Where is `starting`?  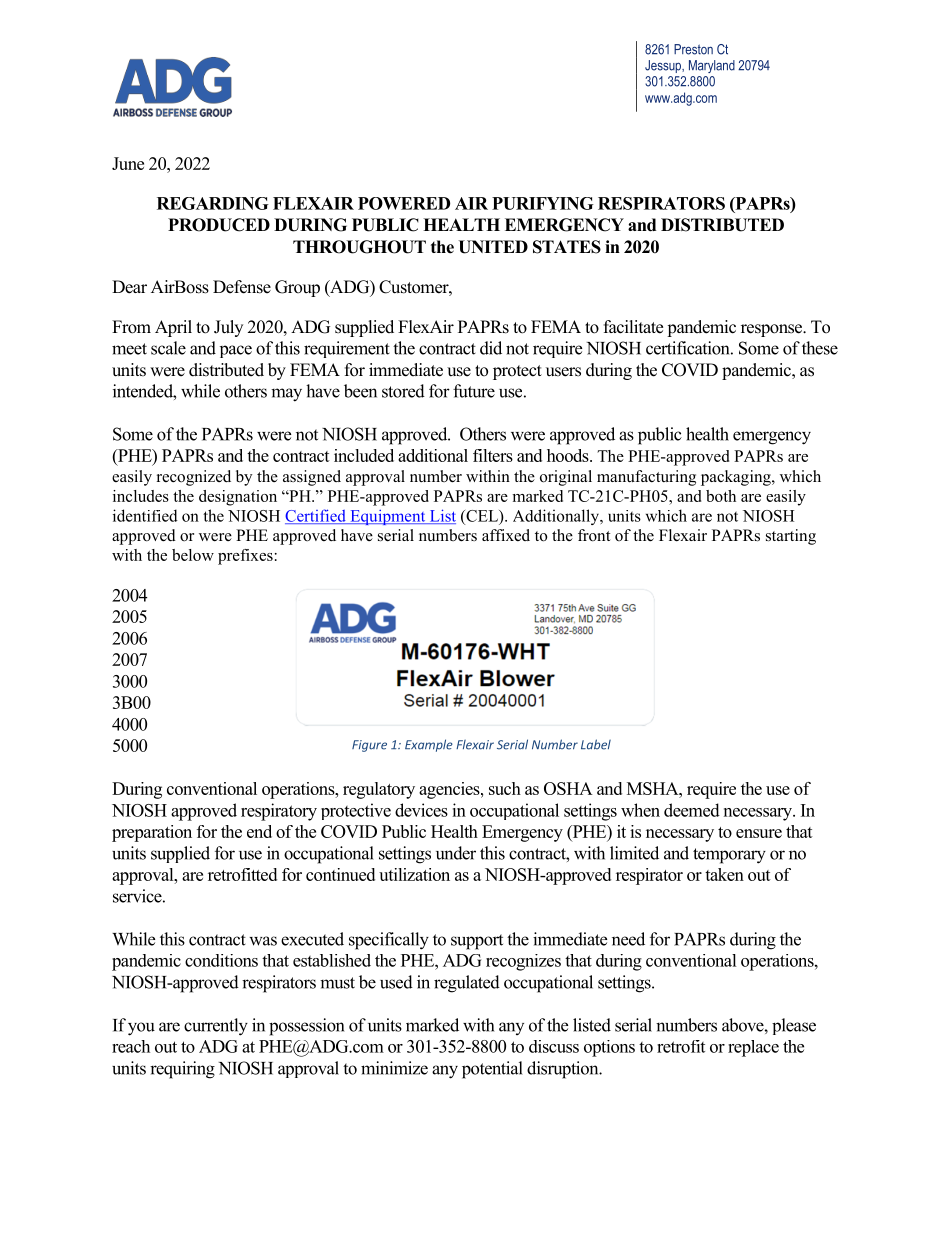
starting is located at coordinates (791, 537).
